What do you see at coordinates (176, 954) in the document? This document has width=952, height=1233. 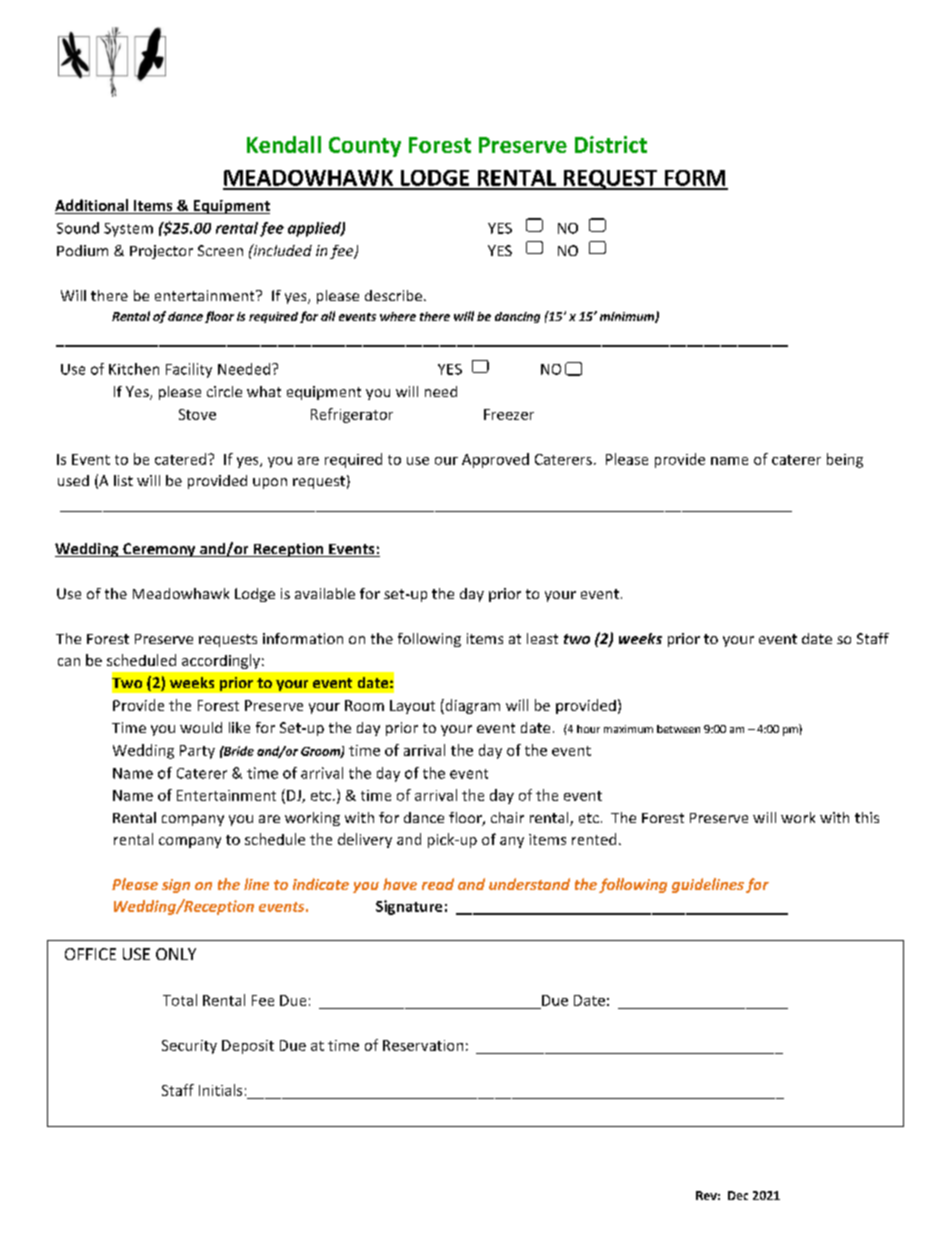 I see `ONLY` at bounding box center [176, 954].
